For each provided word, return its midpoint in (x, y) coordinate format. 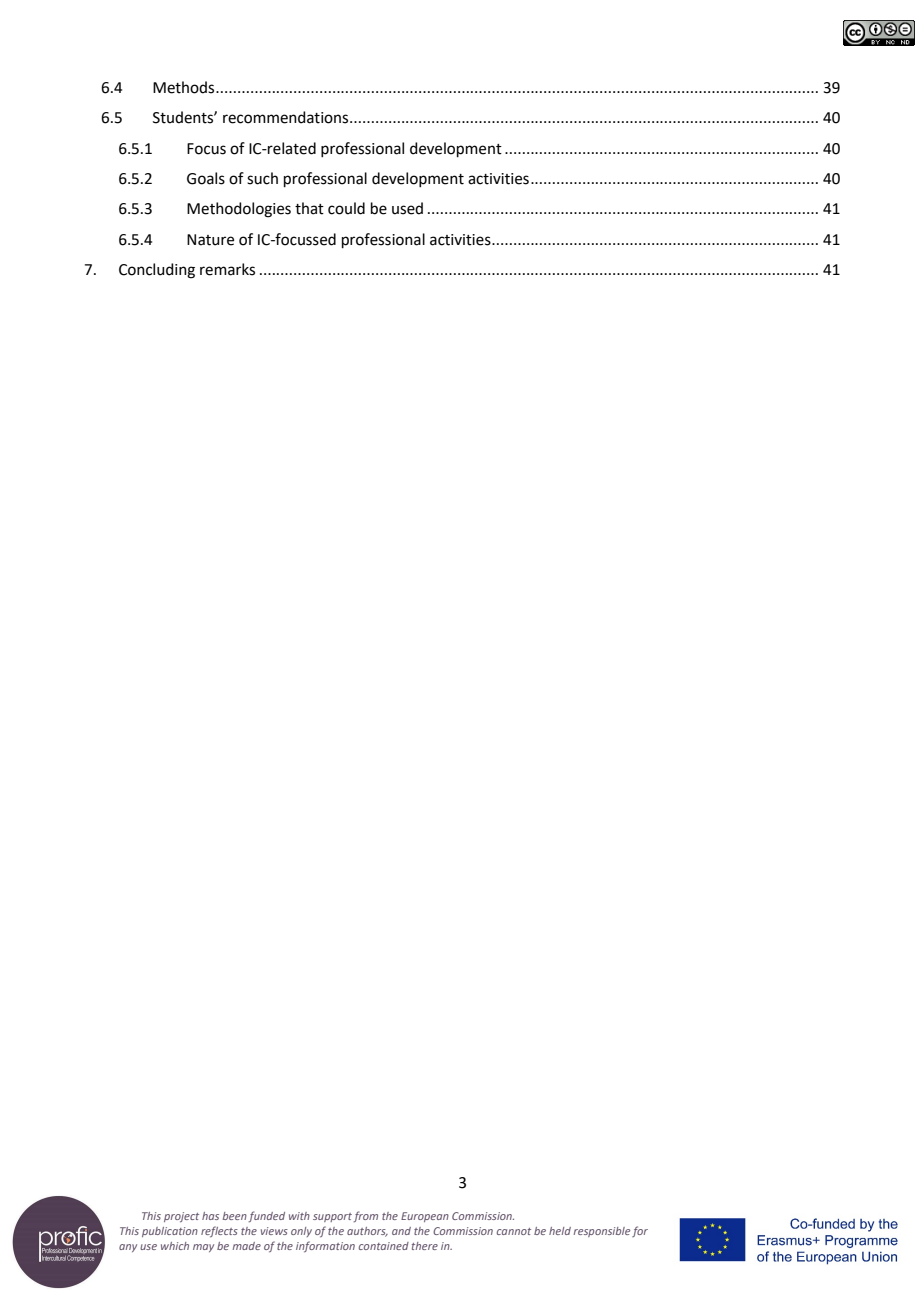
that (309, 208)
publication (170, 1232)
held (560, 1231)
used (407, 208)
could (346, 208)
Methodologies (239, 210)
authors (367, 1232)
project (181, 1217)
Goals (206, 178)
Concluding (157, 271)
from (366, 1216)
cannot (514, 1231)
